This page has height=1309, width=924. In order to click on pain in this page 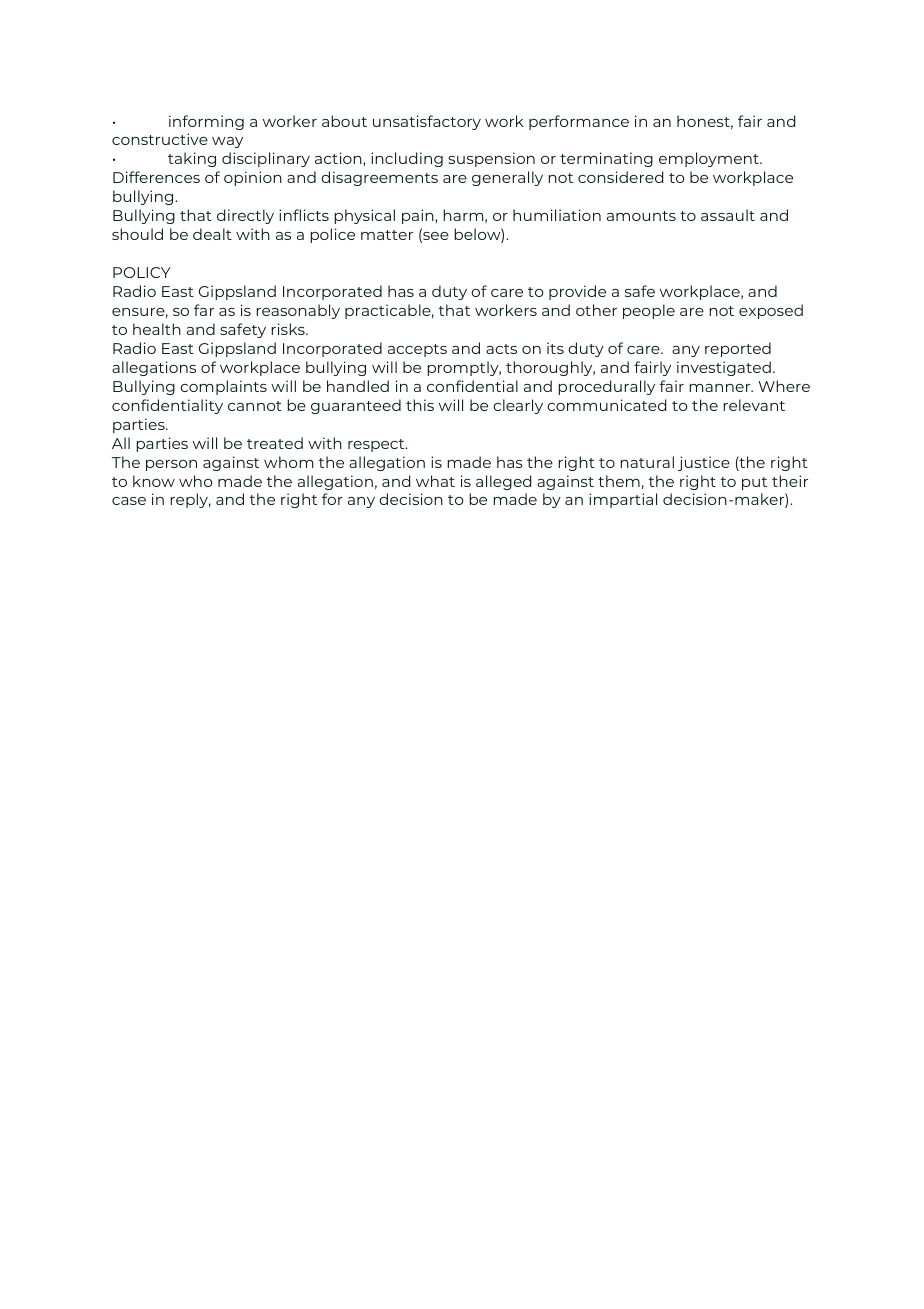, I will do `click(419, 216)`.
